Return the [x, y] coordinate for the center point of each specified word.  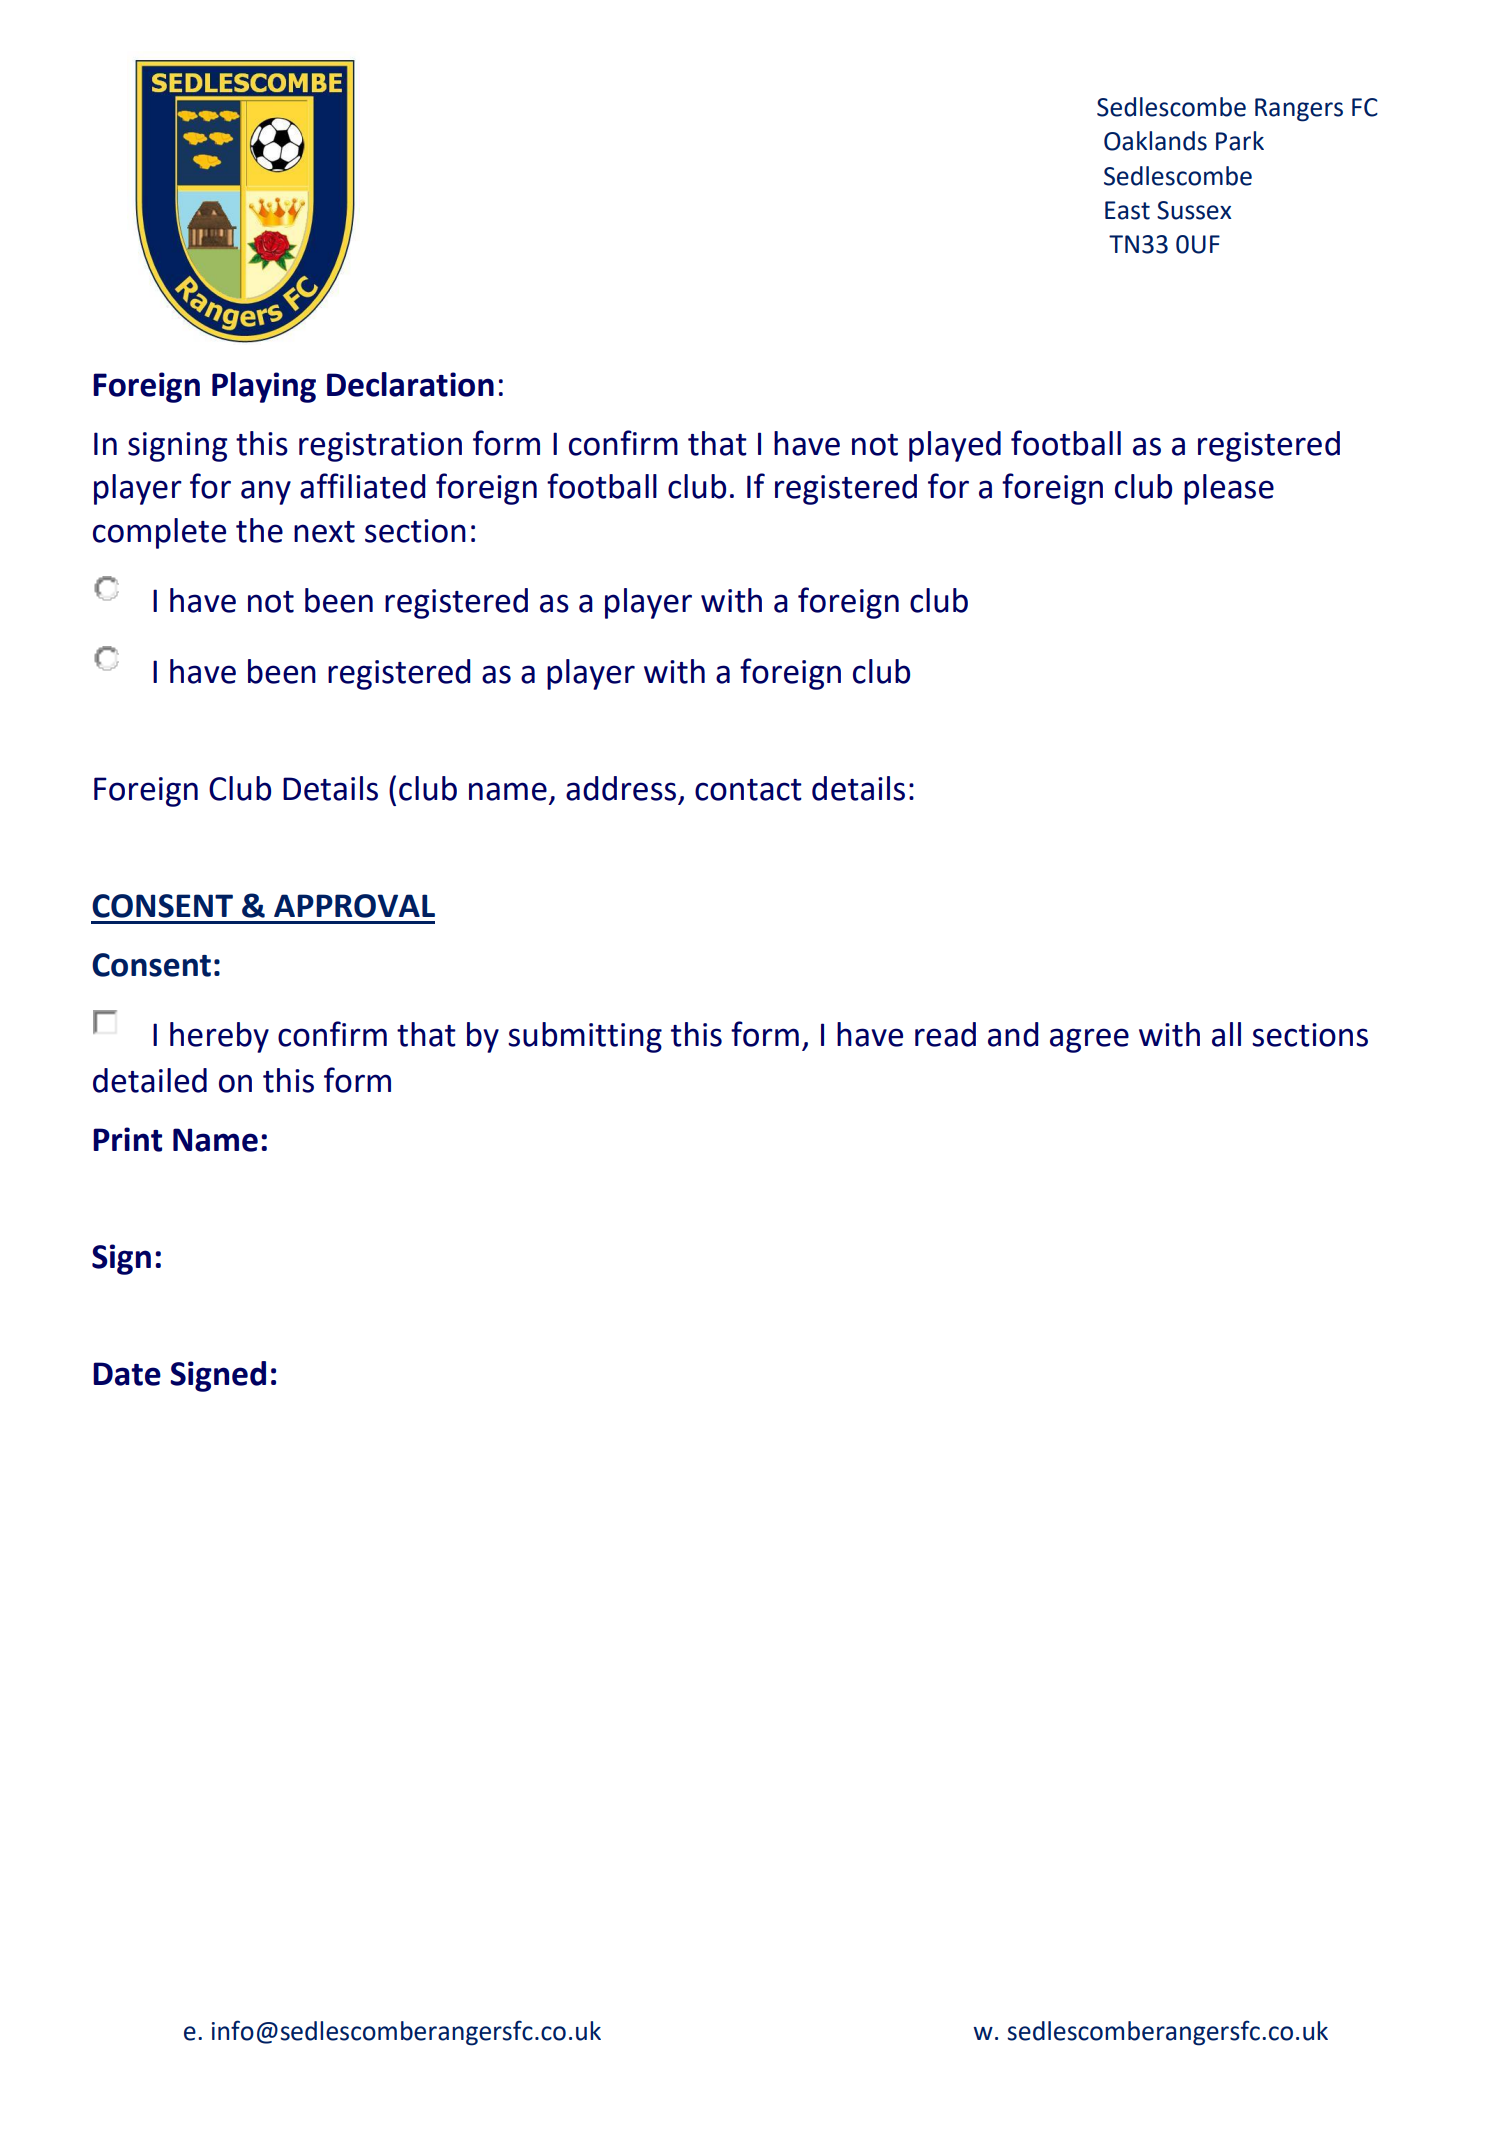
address [621, 788]
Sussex [1194, 210]
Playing [264, 387]
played [955, 446]
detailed [150, 1080]
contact [748, 790]
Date [127, 1374]
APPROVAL [354, 906]
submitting [585, 1037]
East [1127, 210]
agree [1089, 1040]
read [945, 1034]
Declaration [410, 384]
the [259, 530]
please [1229, 489]
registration [380, 447]
